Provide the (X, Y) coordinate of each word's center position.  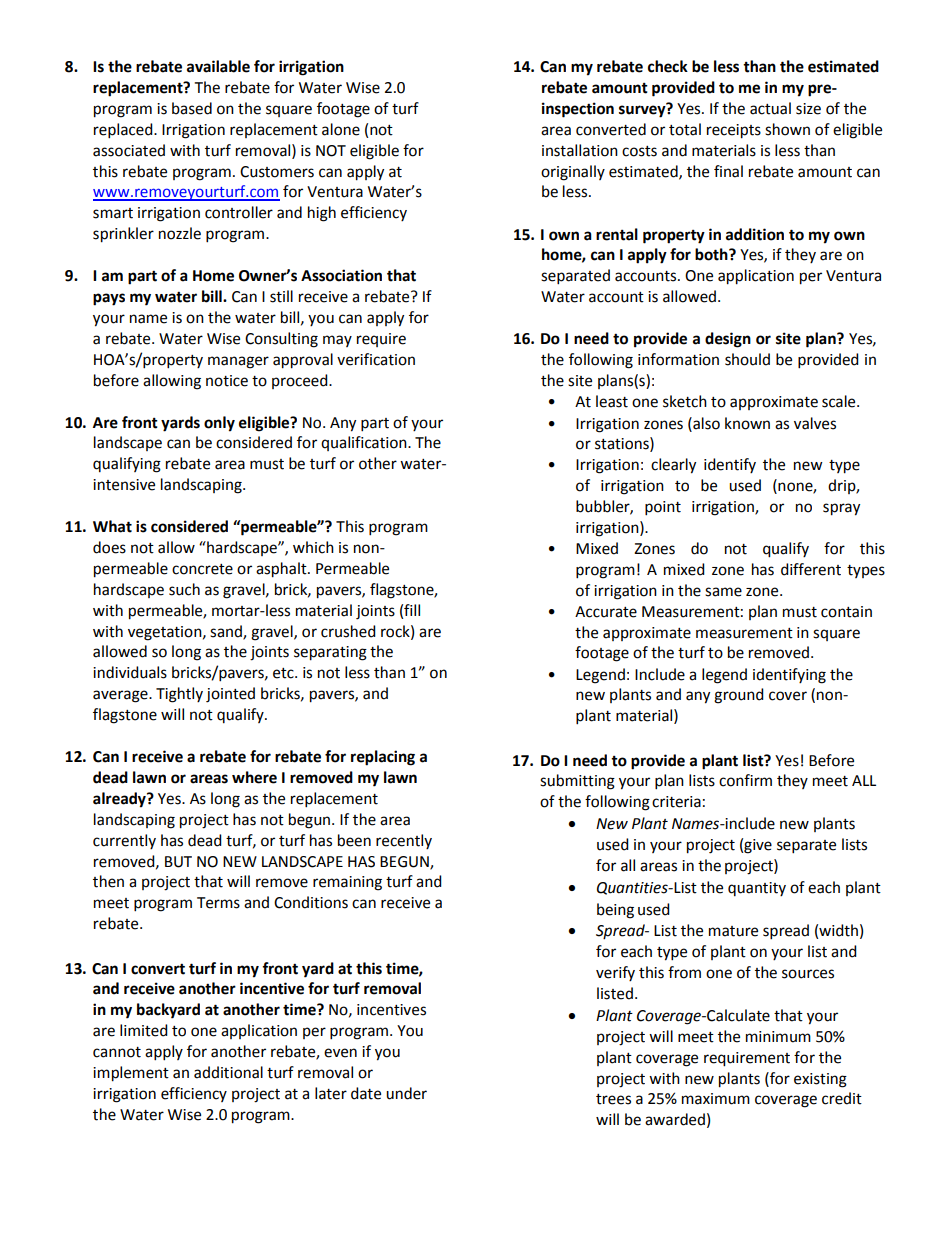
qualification (365, 443)
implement (131, 1074)
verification (376, 359)
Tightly (179, 695)
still (281, 296)
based (192, 108)
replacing (383, 758)
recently (404, 841)
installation (580, 150)
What (112, 526)
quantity (757, 889)
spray (841, 509)
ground (739, 696)
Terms (218, 903)
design (728, 340)
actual (770, 108)
